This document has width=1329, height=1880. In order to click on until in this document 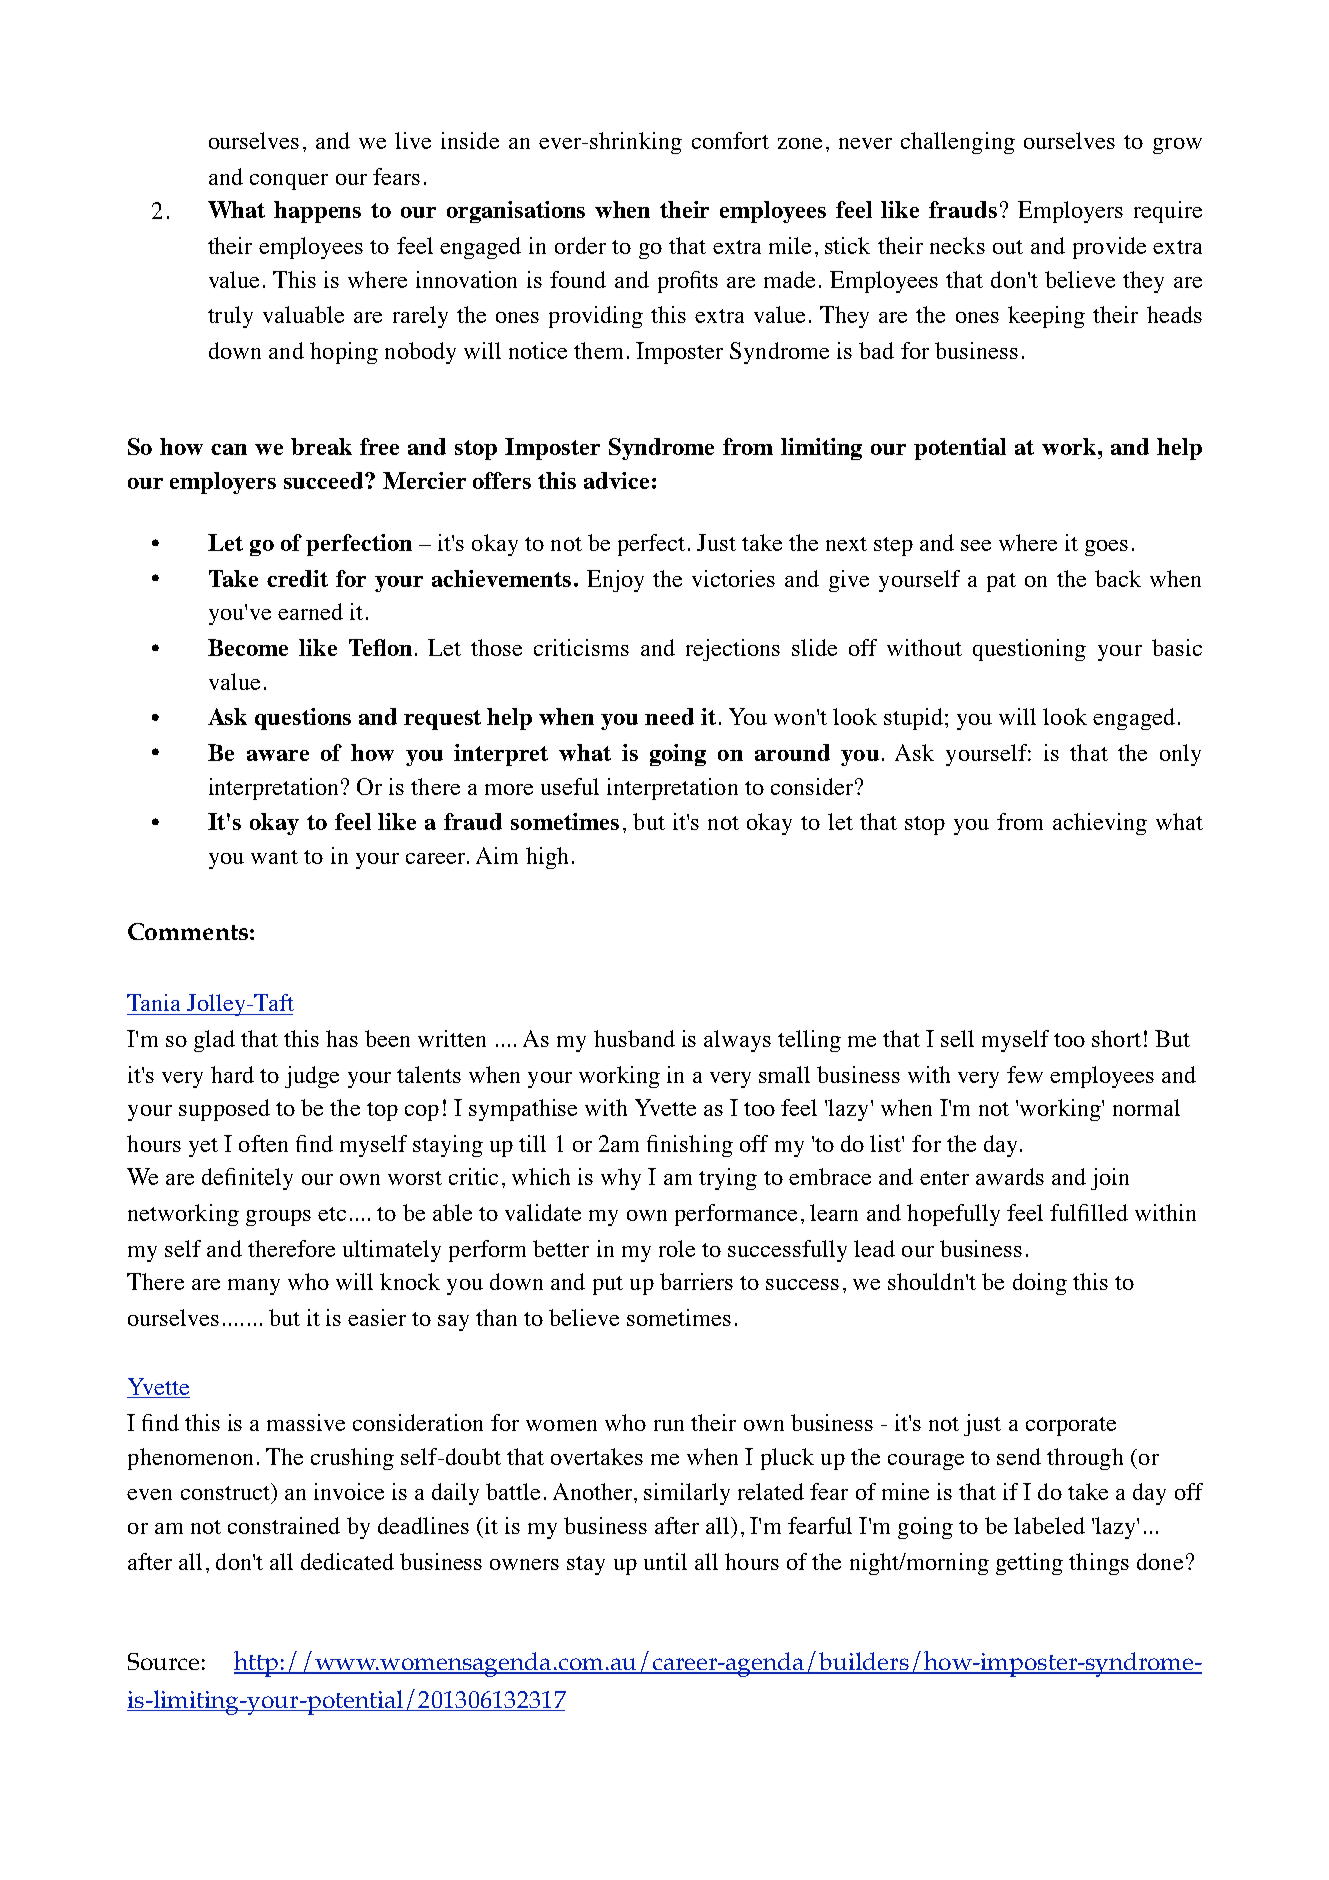, I will do `click(665, 1561)`.
